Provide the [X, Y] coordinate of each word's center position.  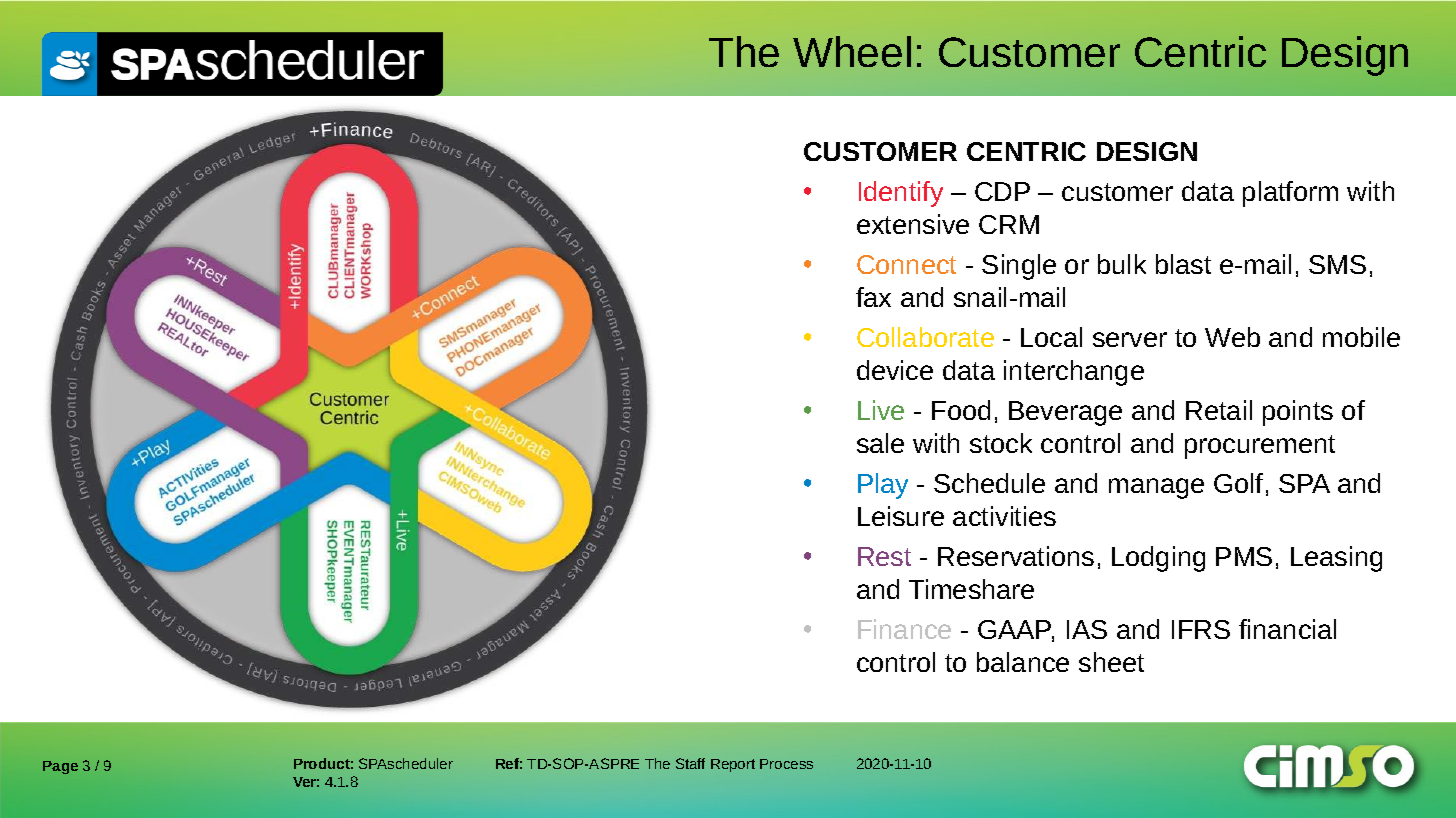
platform [1290, 194]
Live [881, 410]
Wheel [852, 51]
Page [60, 767]
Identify [901, 194]
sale [880, 443]
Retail [1219, 410]
